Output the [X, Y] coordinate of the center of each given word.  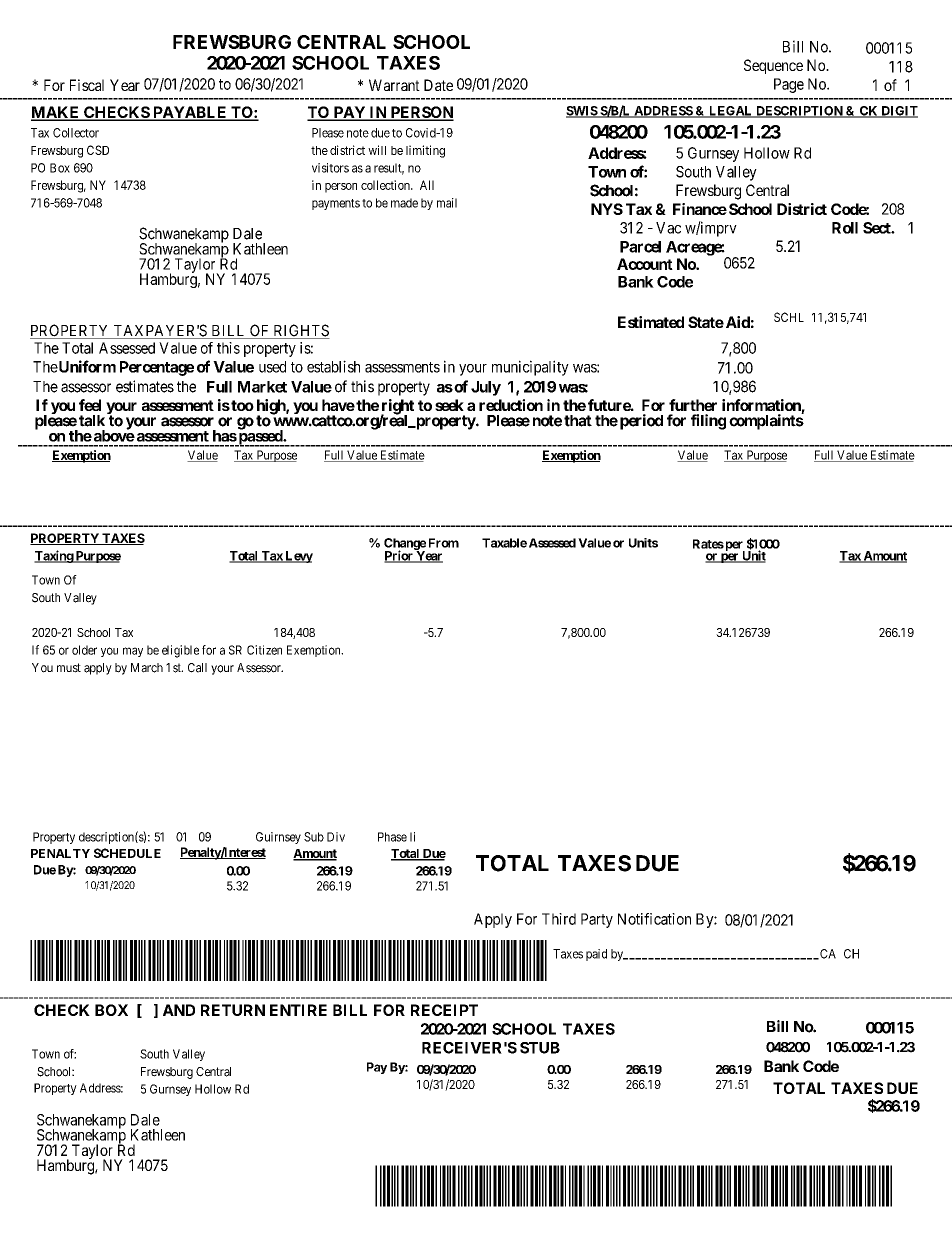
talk [92, 421]
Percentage [157, 368]
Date [438, 85]
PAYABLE [190, 113]
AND [179, 1010]
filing [708, 422]
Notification [654, 919]
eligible [180, 651]
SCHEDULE [127, 853]
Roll [845, 228]
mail [447, 203]
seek [449, 405]
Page [789, 85]
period [641, 422]
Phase [392, 837]
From [444, 543]
